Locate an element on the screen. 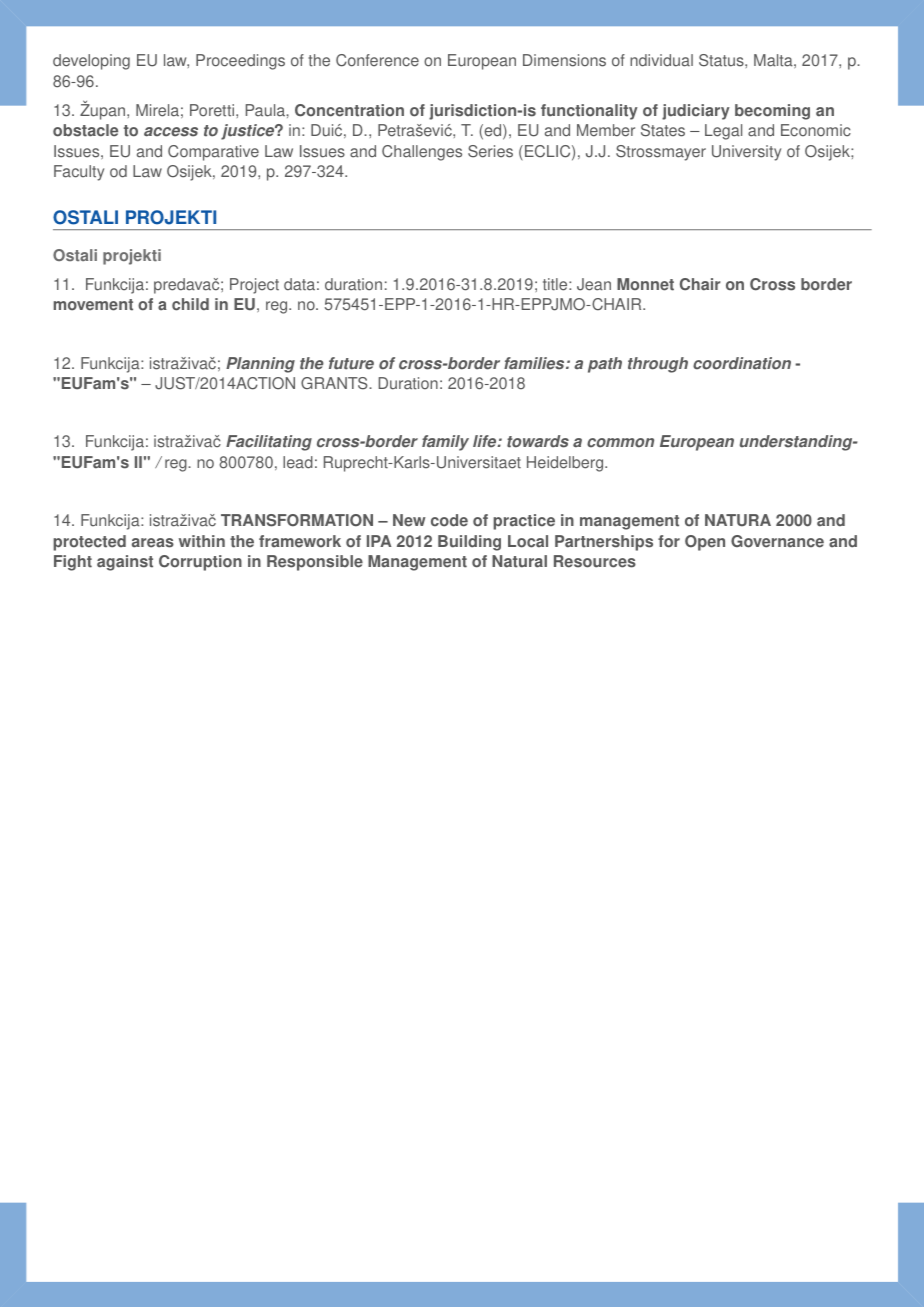  Project is located at coordinates (254, 286).
